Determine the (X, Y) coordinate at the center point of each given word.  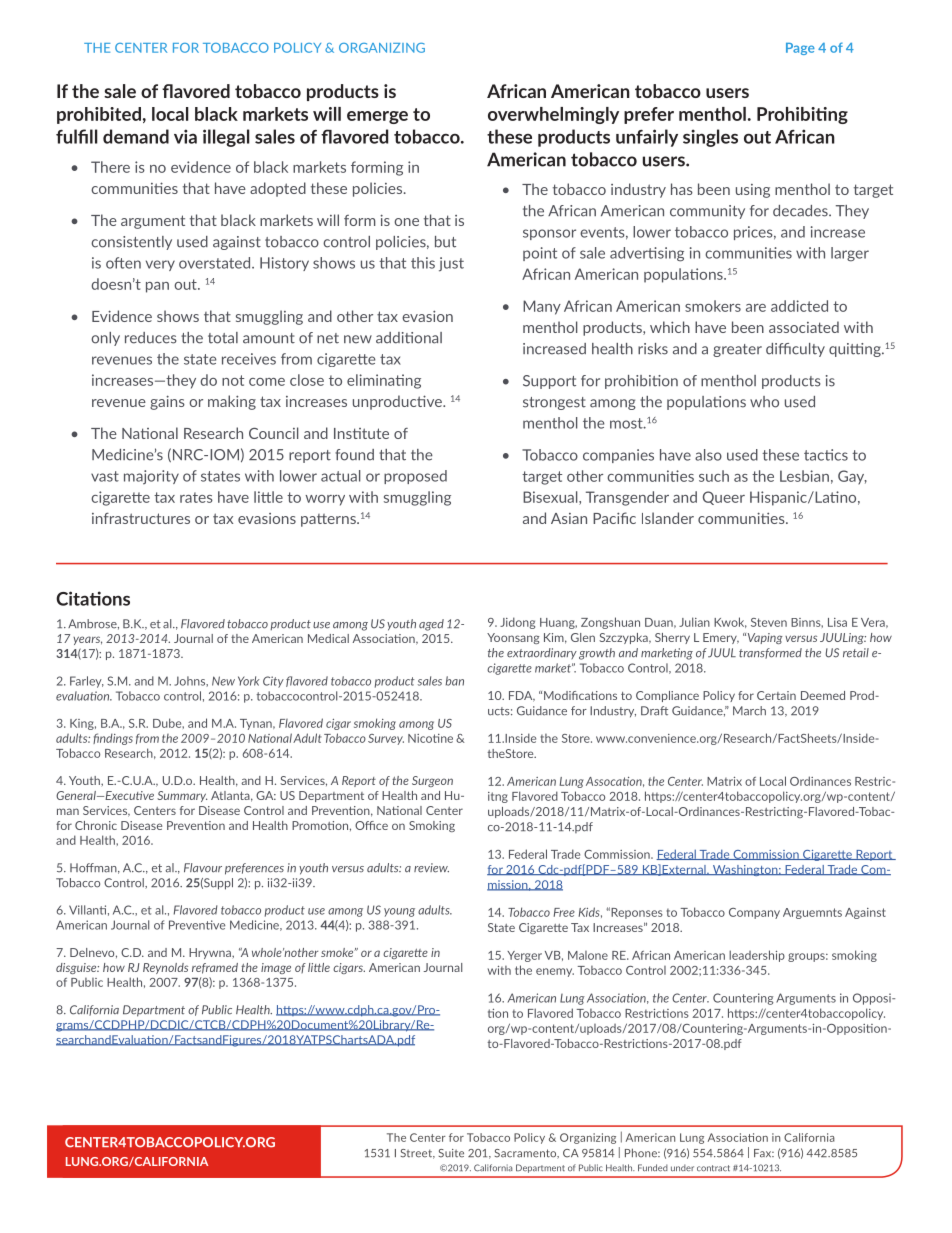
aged (431, 625)
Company (754, 913)
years (87, 640)
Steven (769, 622)
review (431, 868)
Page (800, 49)
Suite (451, 1153)
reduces (151, 338)
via (185, 136)
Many (542, 307)
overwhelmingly (553, 115)
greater (737, 350)
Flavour (203, 868)
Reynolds (165, 968)
